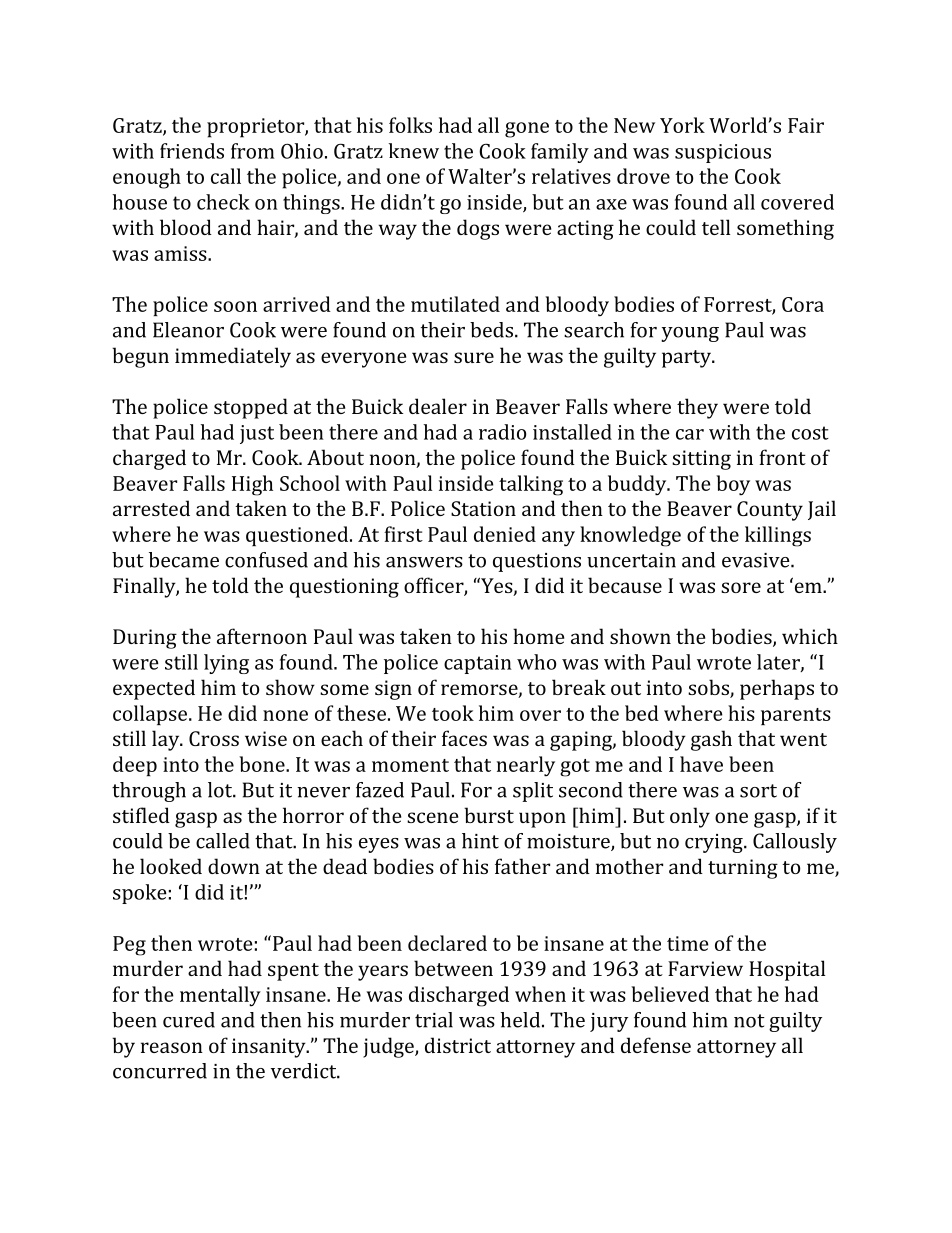 The image size is (952, 1233). Describe the element at coordinates (741, 587) in the document. I see `sore` at that location.
